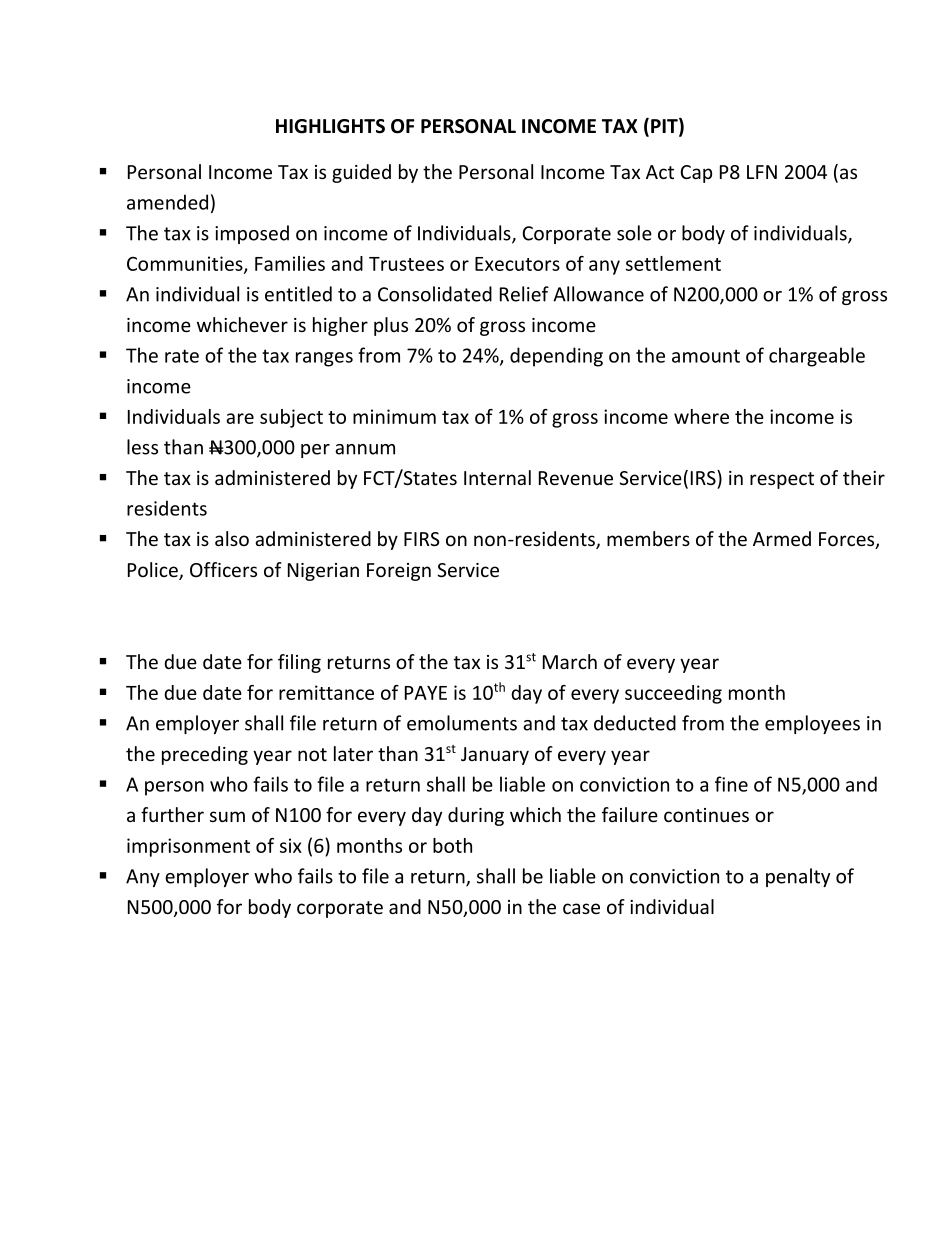  Describe the element at coordinates (782, 538) in the screenshot. I see `Armed` at that location.
